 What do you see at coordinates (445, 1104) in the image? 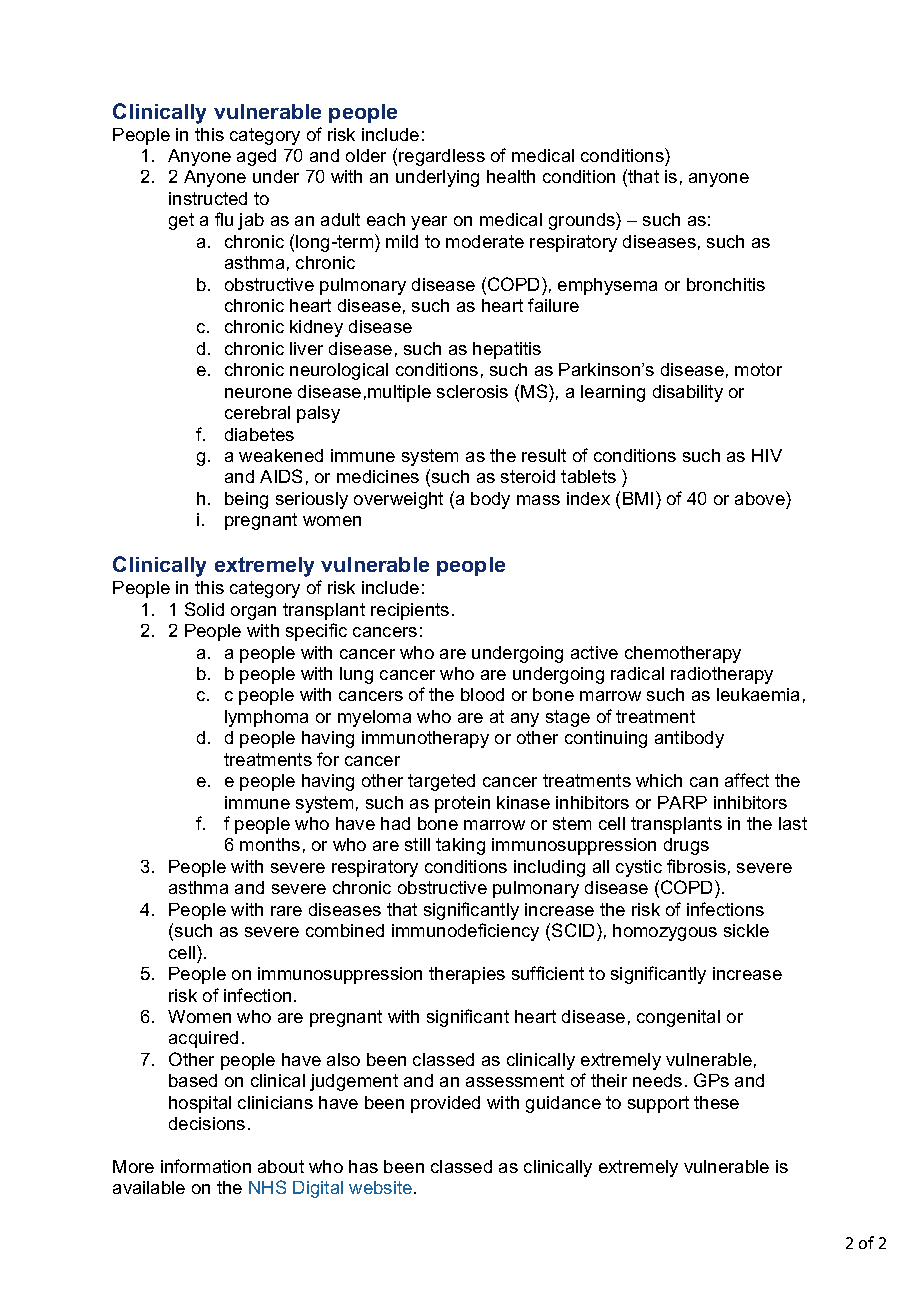
I see `provided` at bounding box center [445, 1104].
